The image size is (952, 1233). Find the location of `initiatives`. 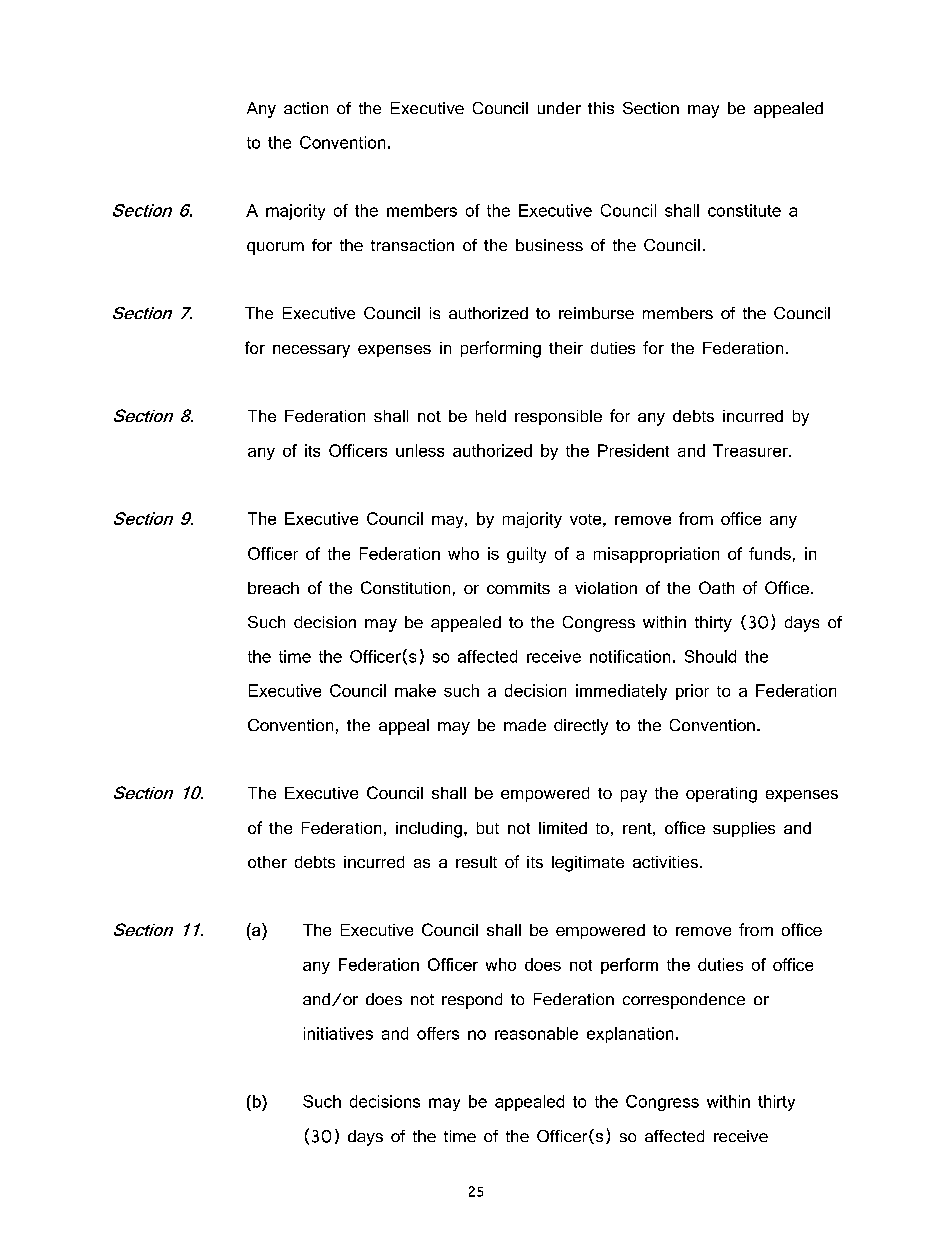

initiatives is located at coordinates (338, 1033).
